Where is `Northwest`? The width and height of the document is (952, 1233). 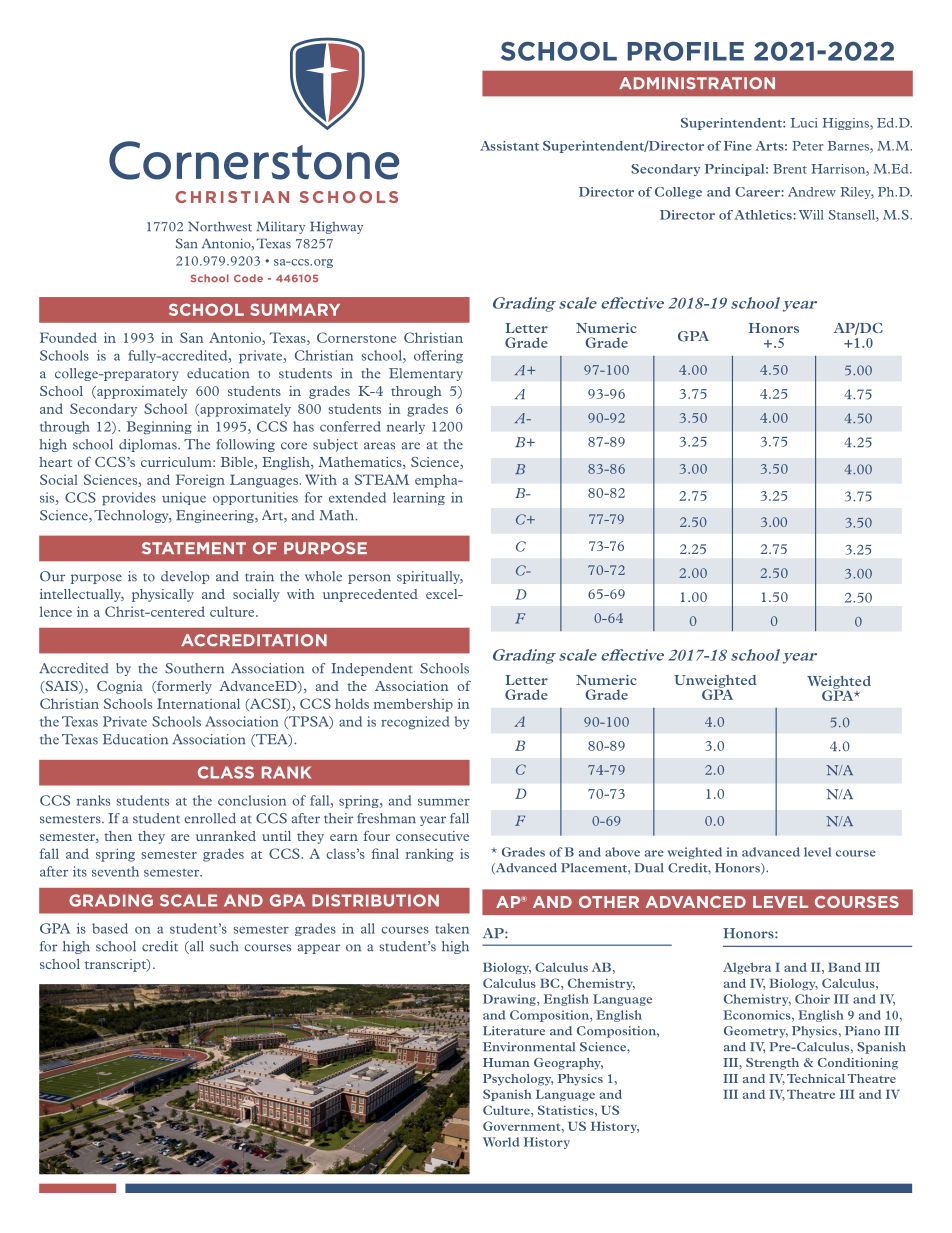
Northwest is located at coordinates (220, 226).
